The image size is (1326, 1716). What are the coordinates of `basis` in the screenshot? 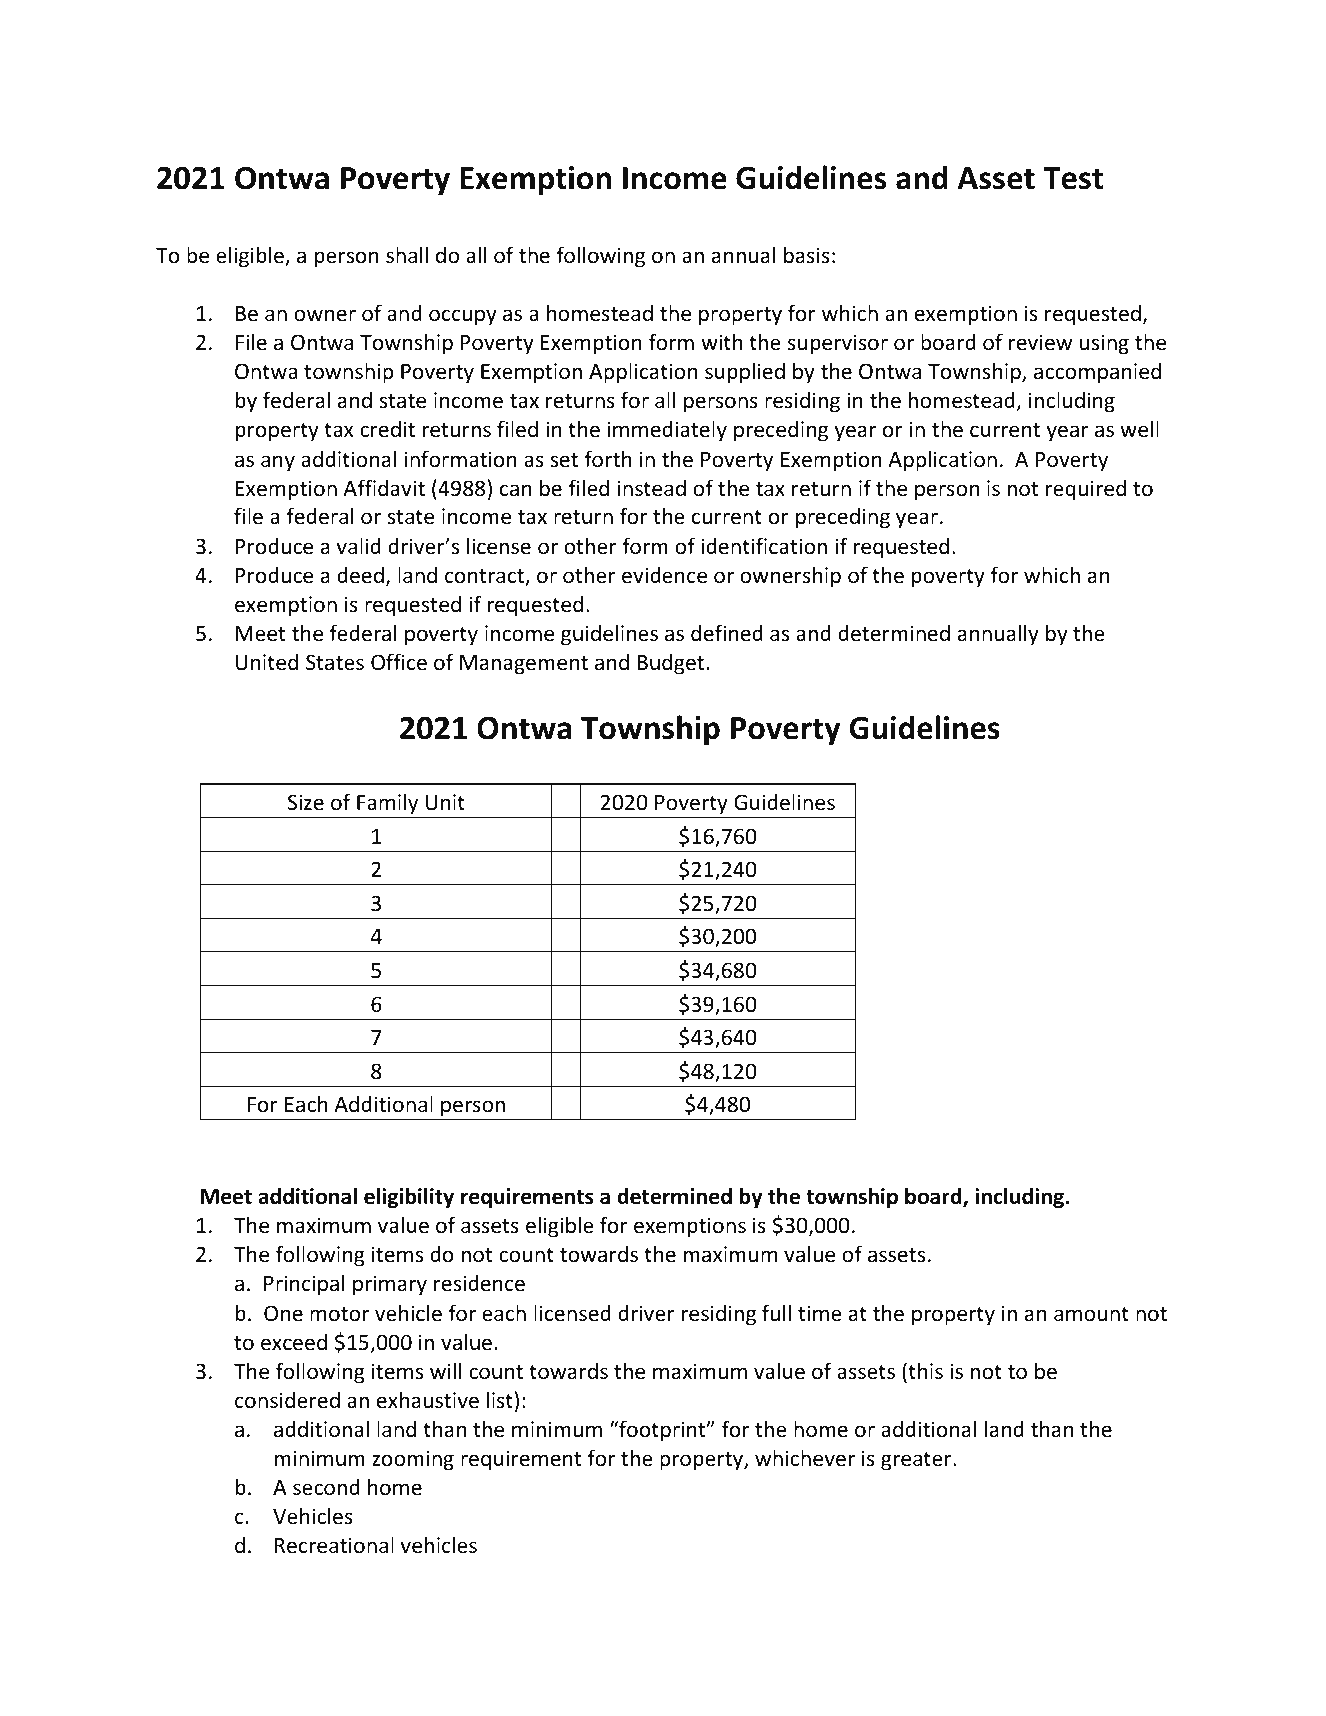 It's located at (807, 254).
